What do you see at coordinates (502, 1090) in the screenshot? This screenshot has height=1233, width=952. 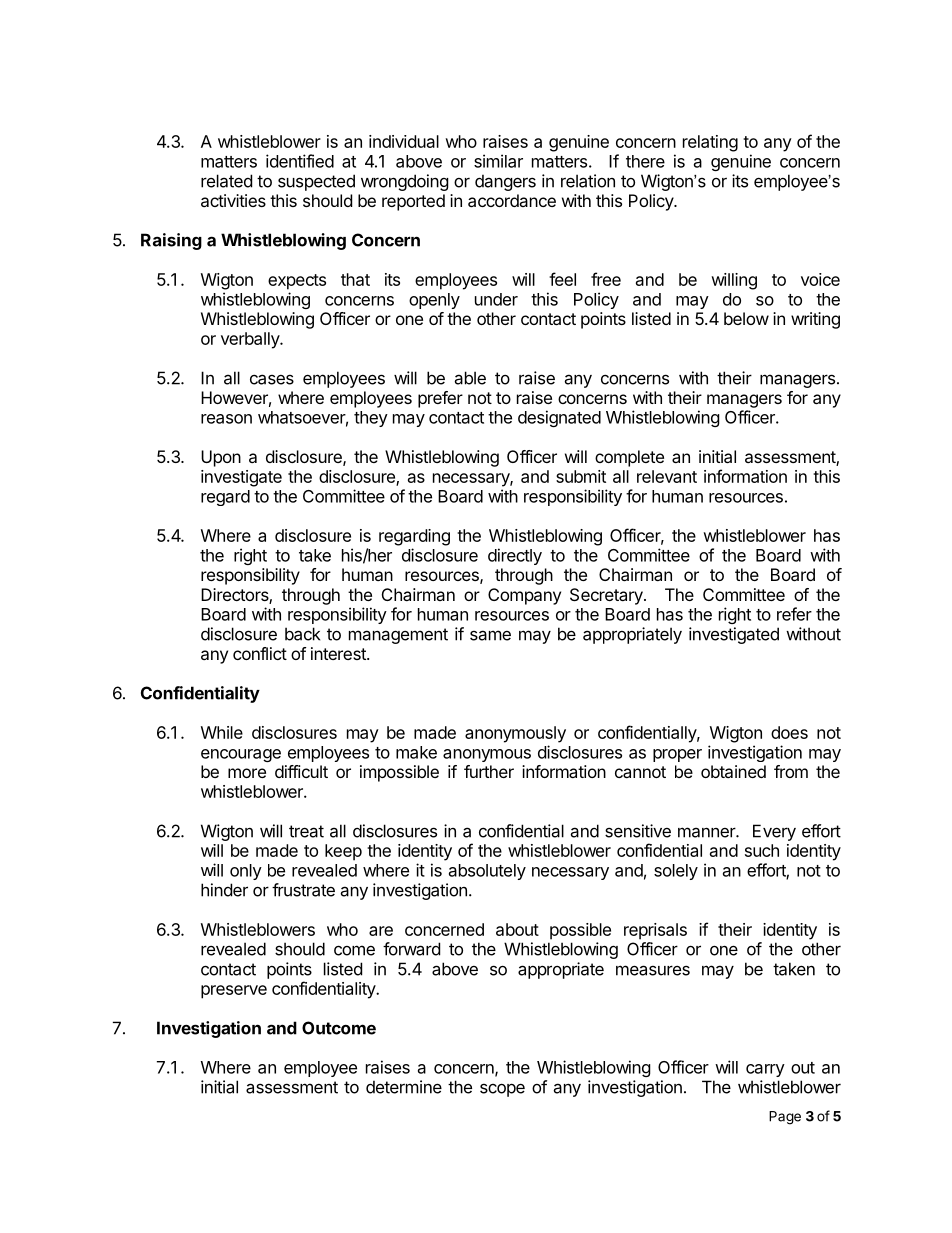 I see `scope` at bounding box center [502, 1090].
